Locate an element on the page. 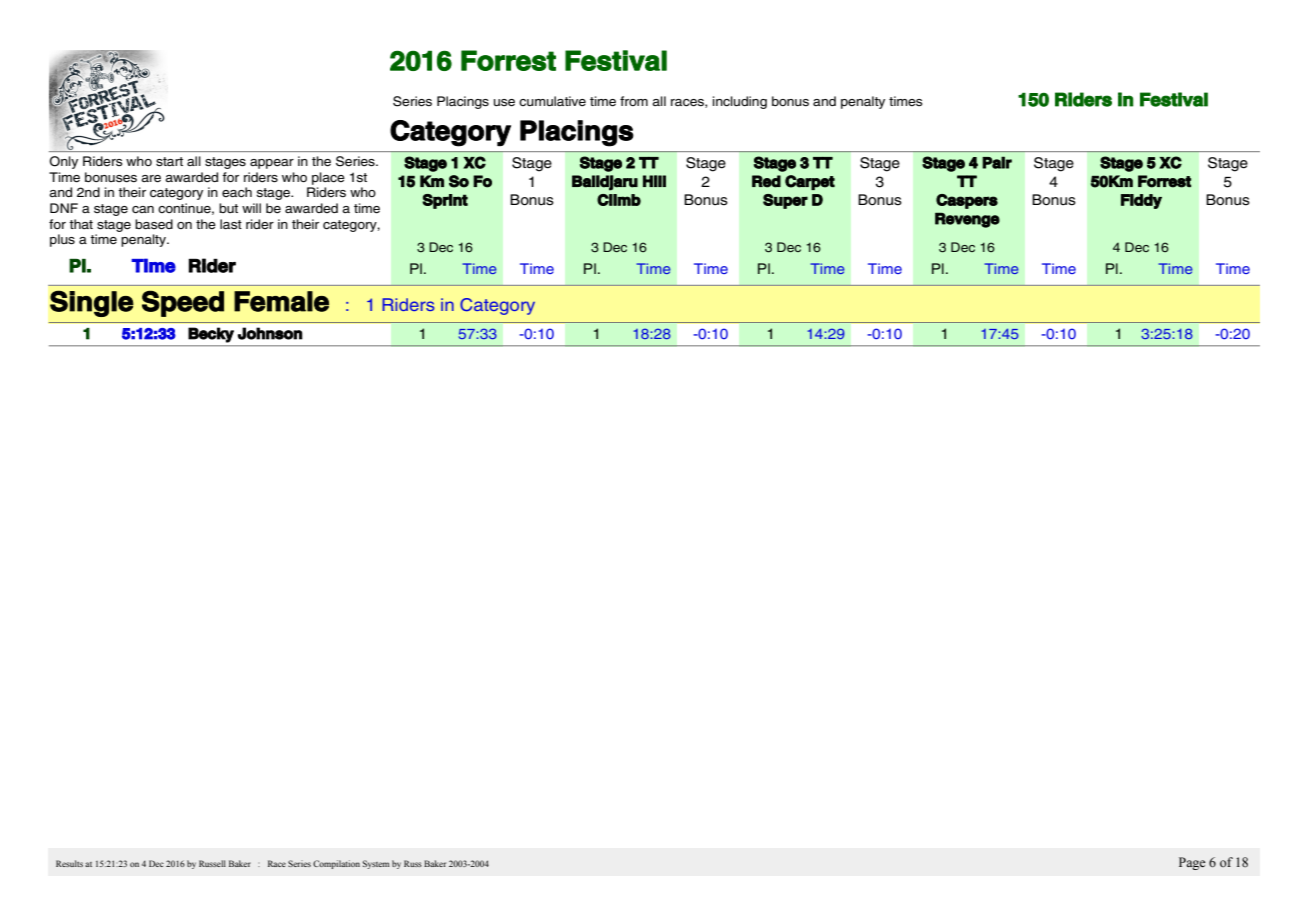 The image size is (1308, 924). start is located at coordinates (169, 162).
